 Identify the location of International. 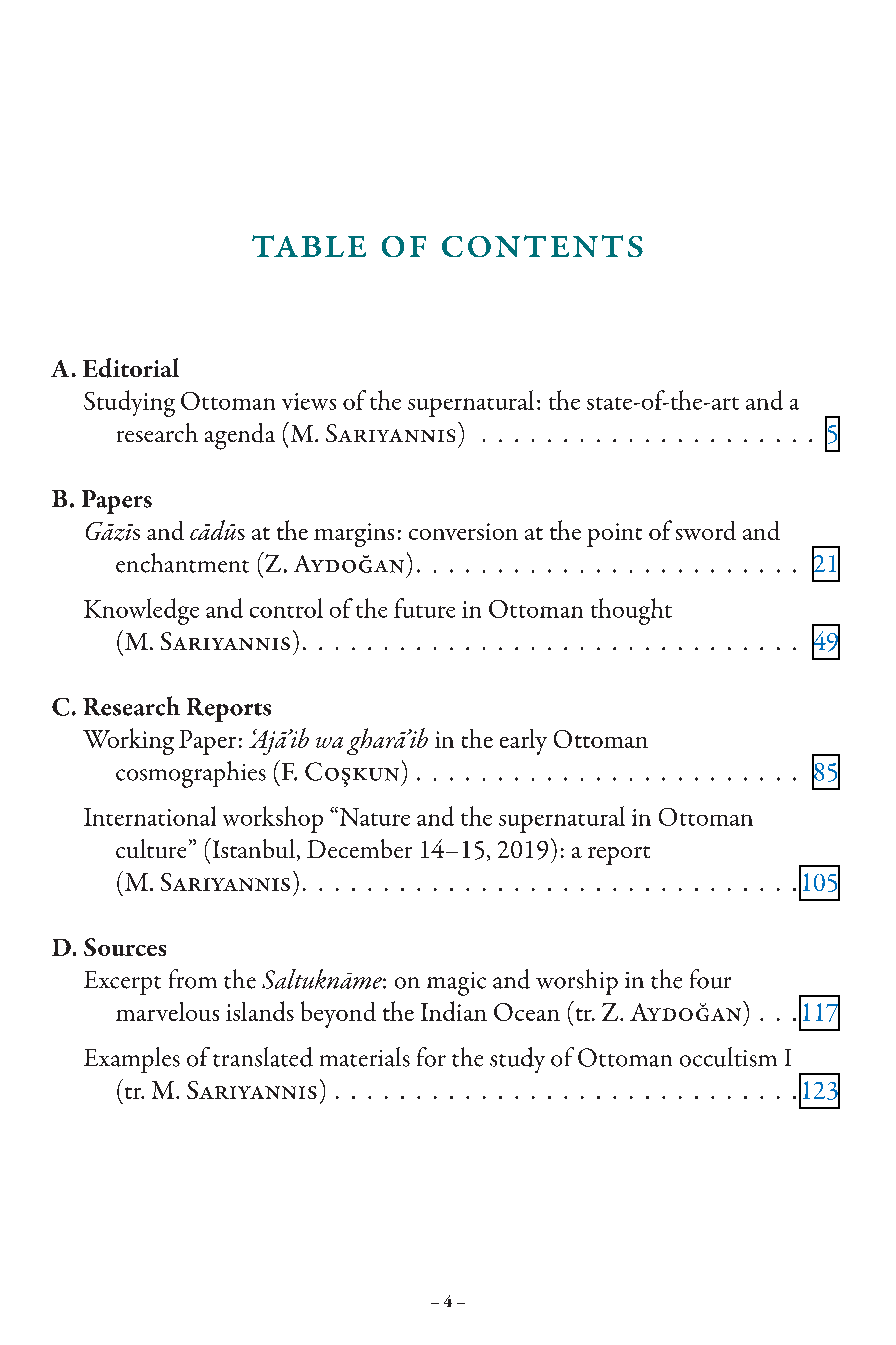
(150, 816).
